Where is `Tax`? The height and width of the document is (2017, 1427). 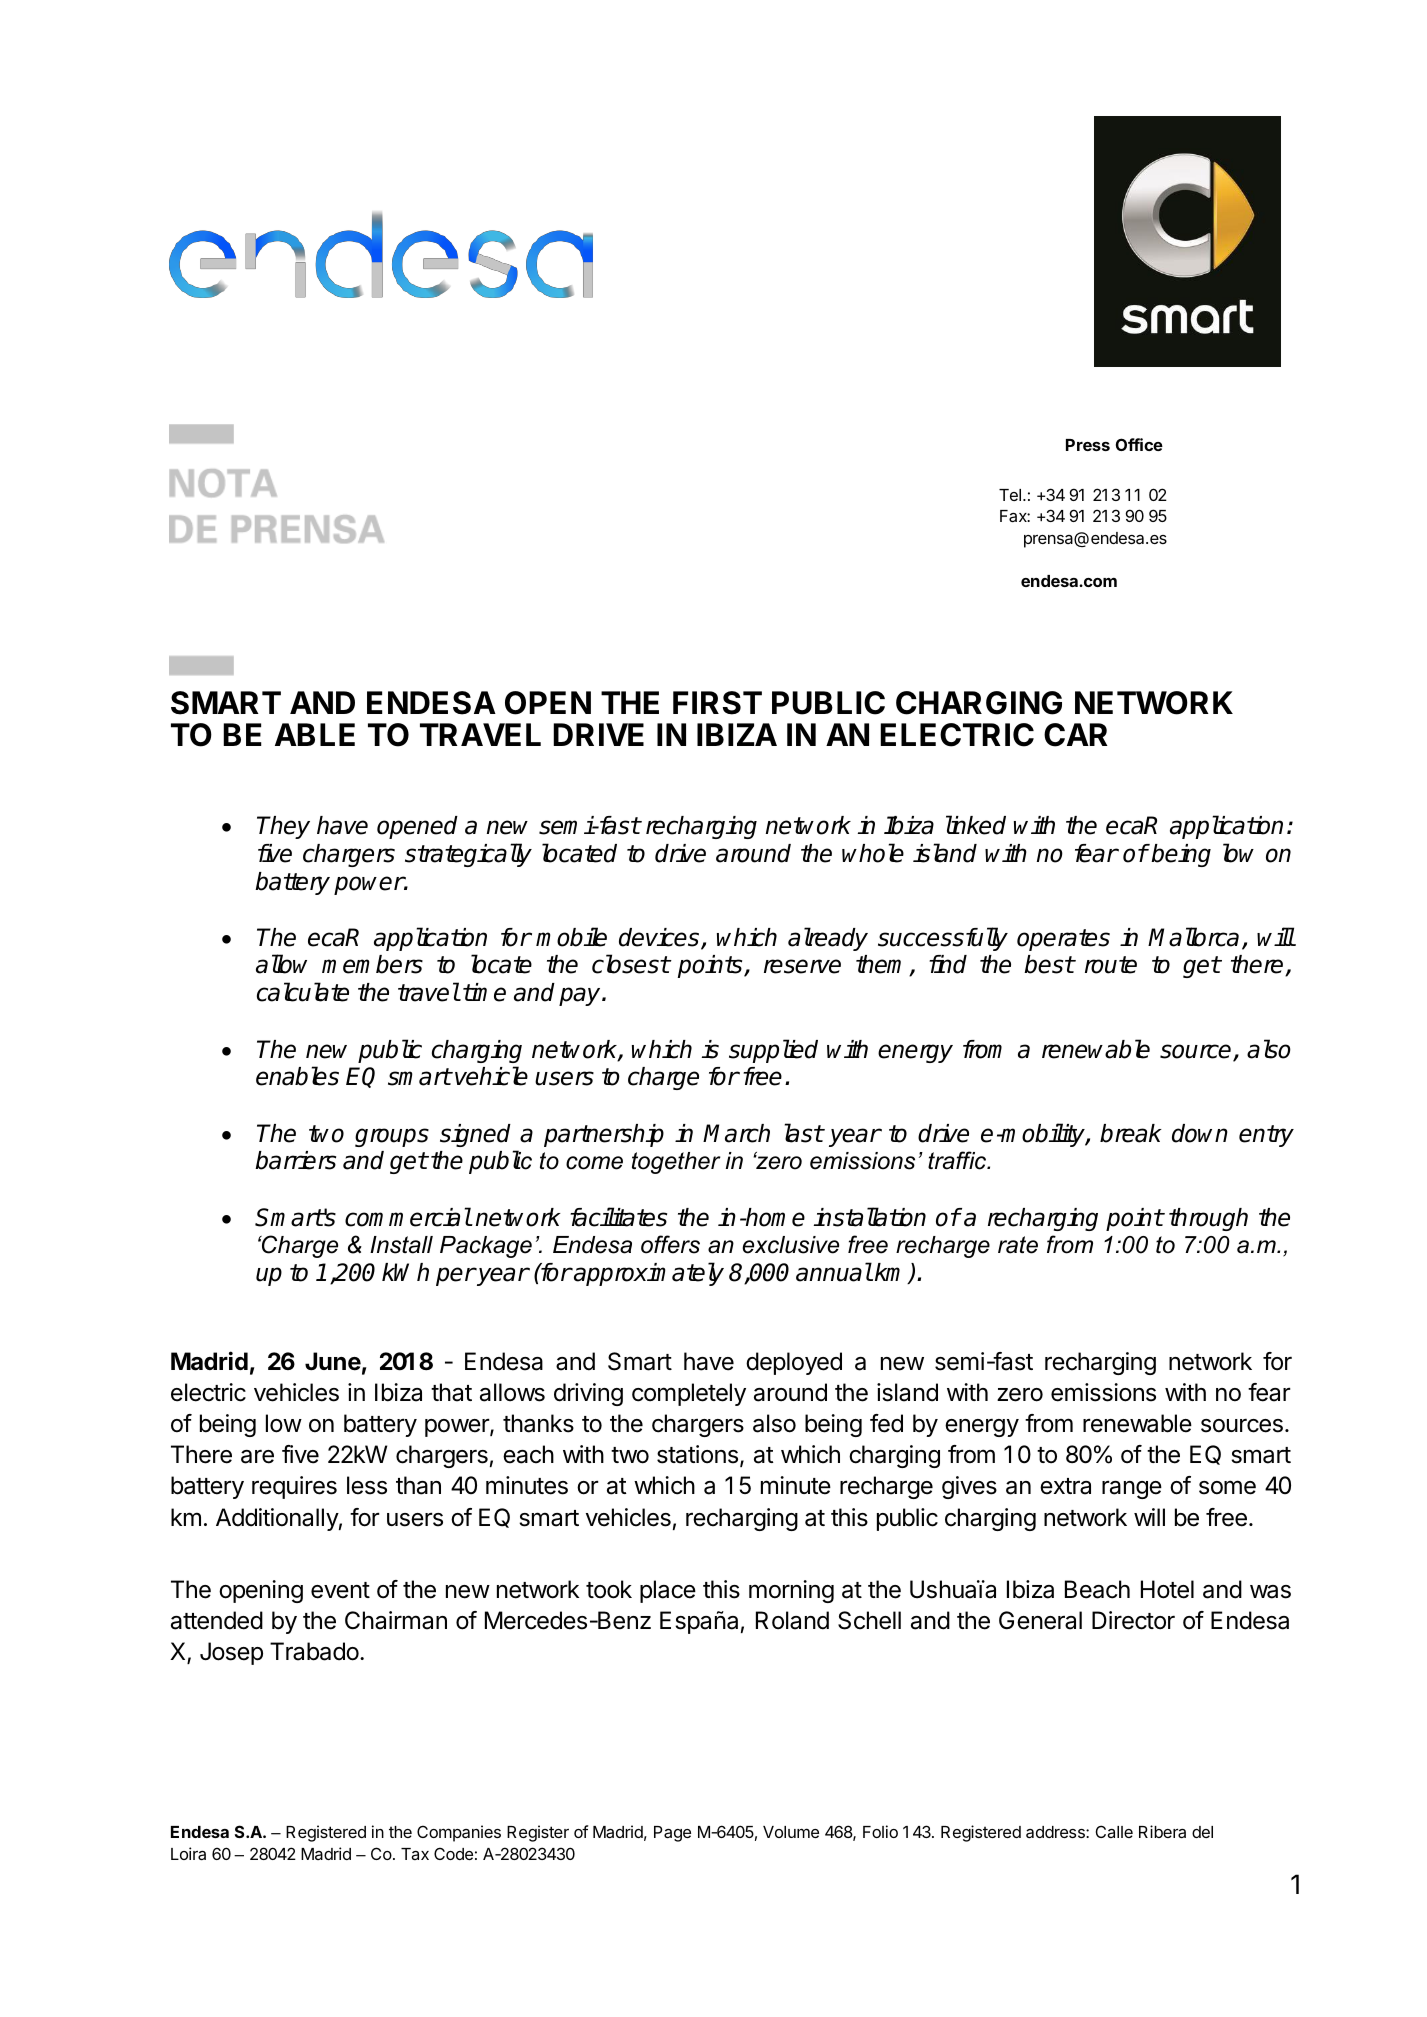
Tax is located at coordinates (415, 1854).
